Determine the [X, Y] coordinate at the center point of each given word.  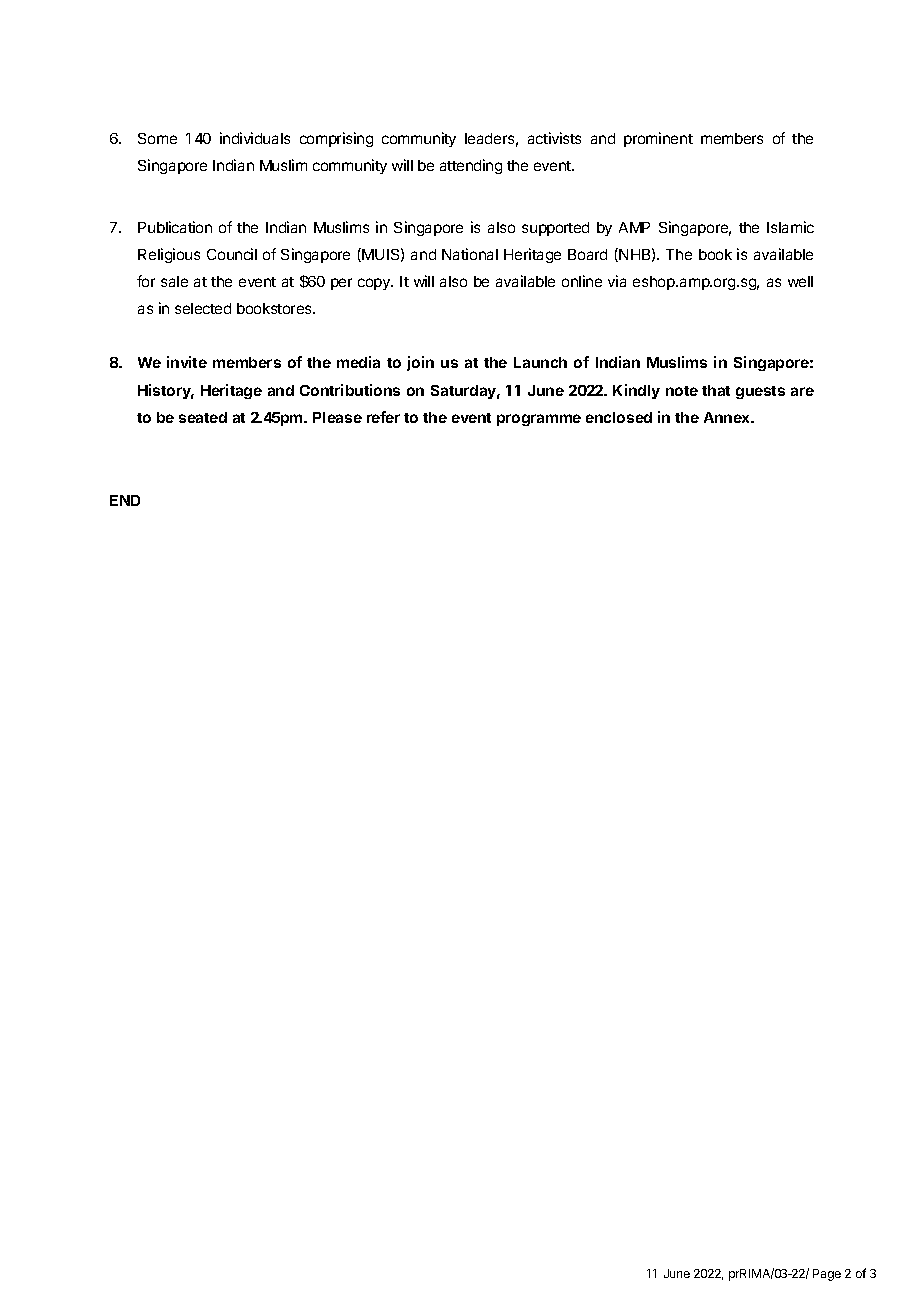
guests [760, 392]
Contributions [350, 390]
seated [203, 417]
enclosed [619, 417]
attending [471, 166]
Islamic [790, 227]
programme [539, 420]
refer [383, 417]
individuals [255, 138]
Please [337, 417]
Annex [728, 417]
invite [187, 362]
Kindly [636, 391]
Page [827, 1275]
